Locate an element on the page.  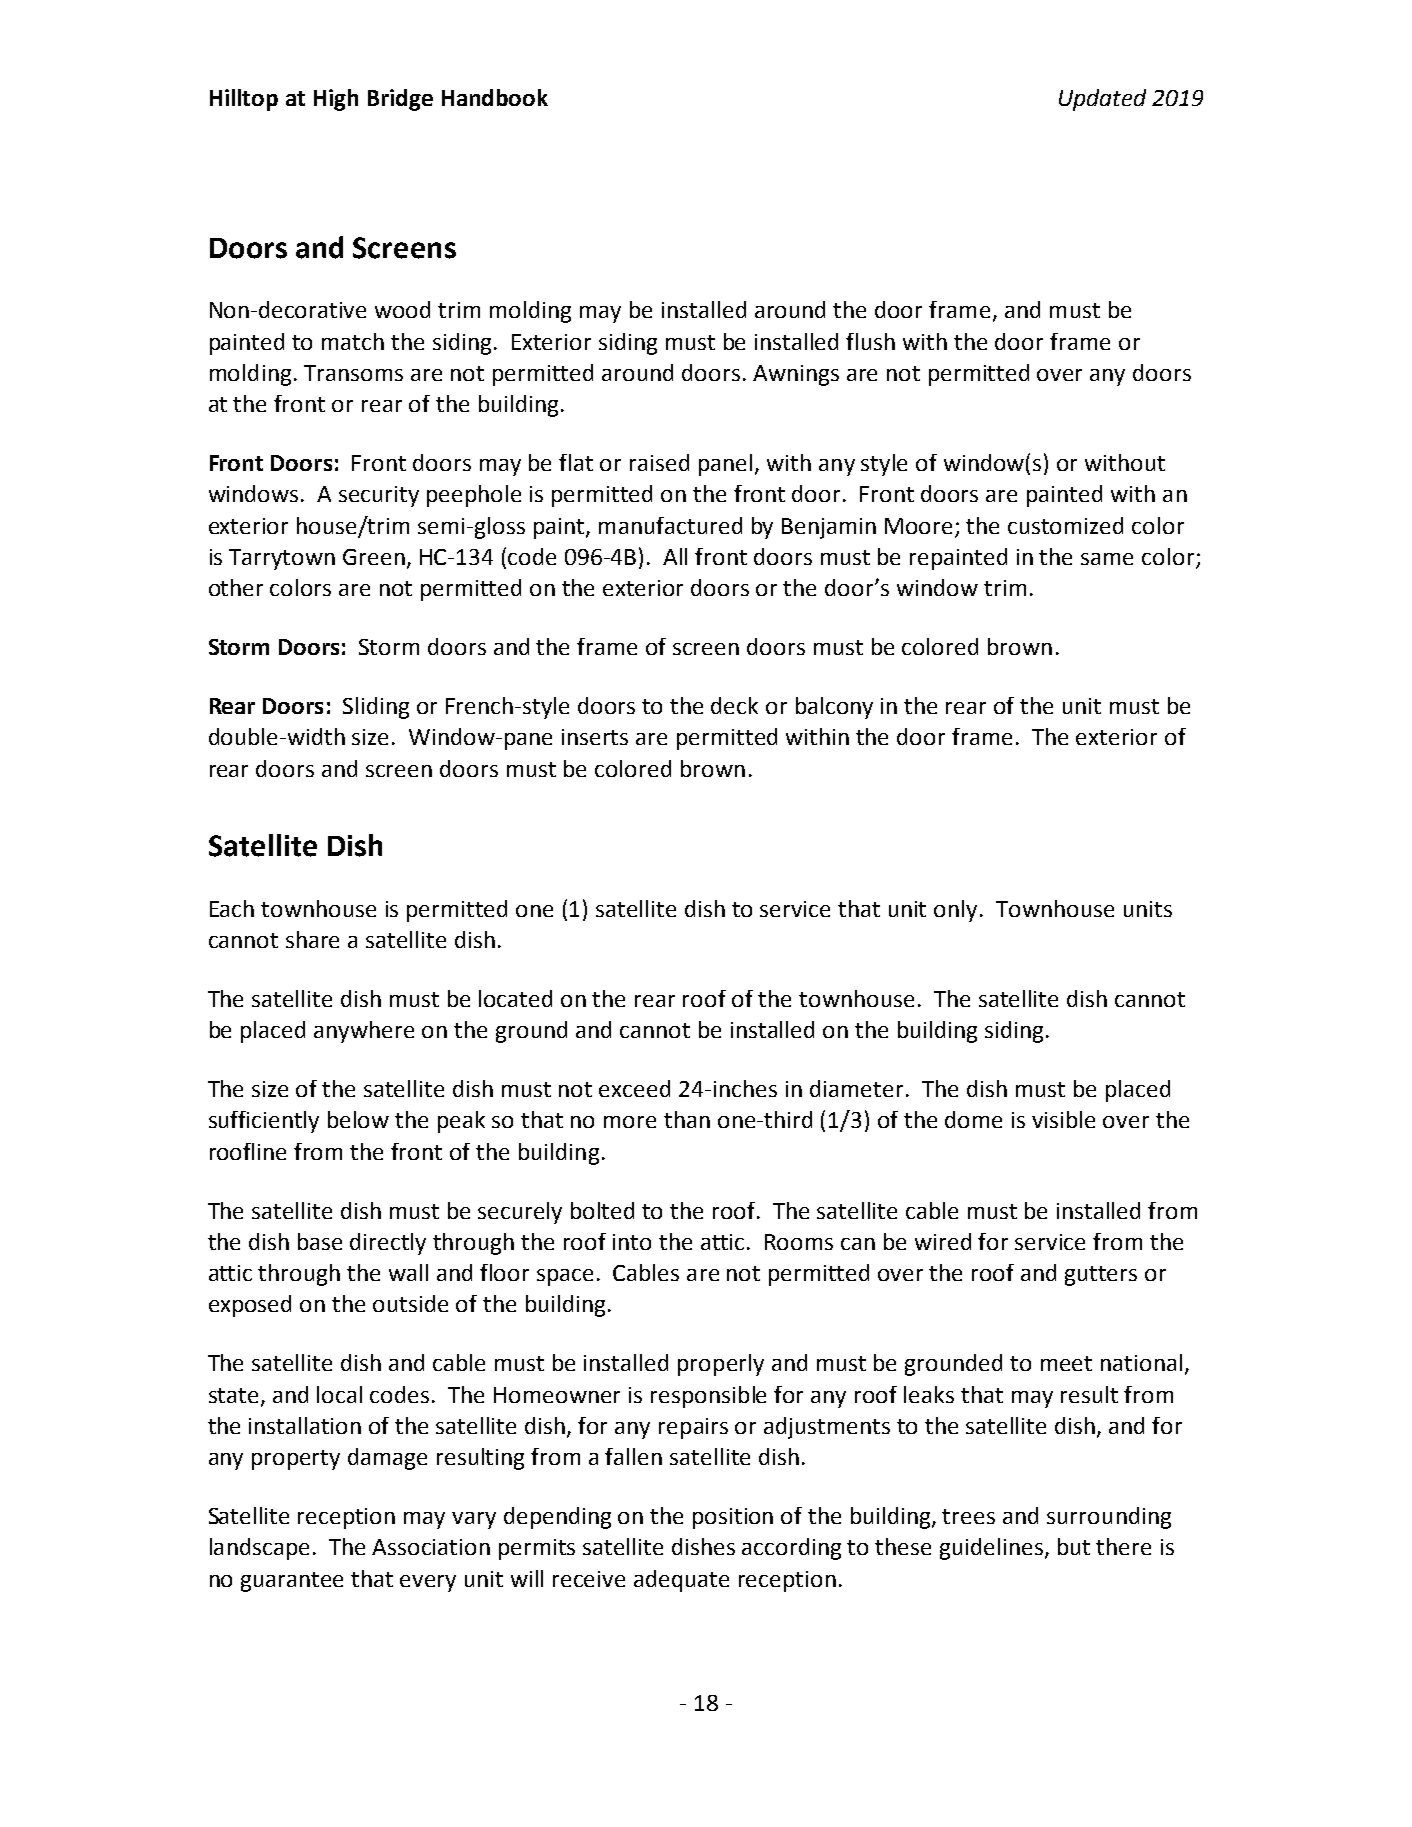
High is located at coordinates (336, 100).
